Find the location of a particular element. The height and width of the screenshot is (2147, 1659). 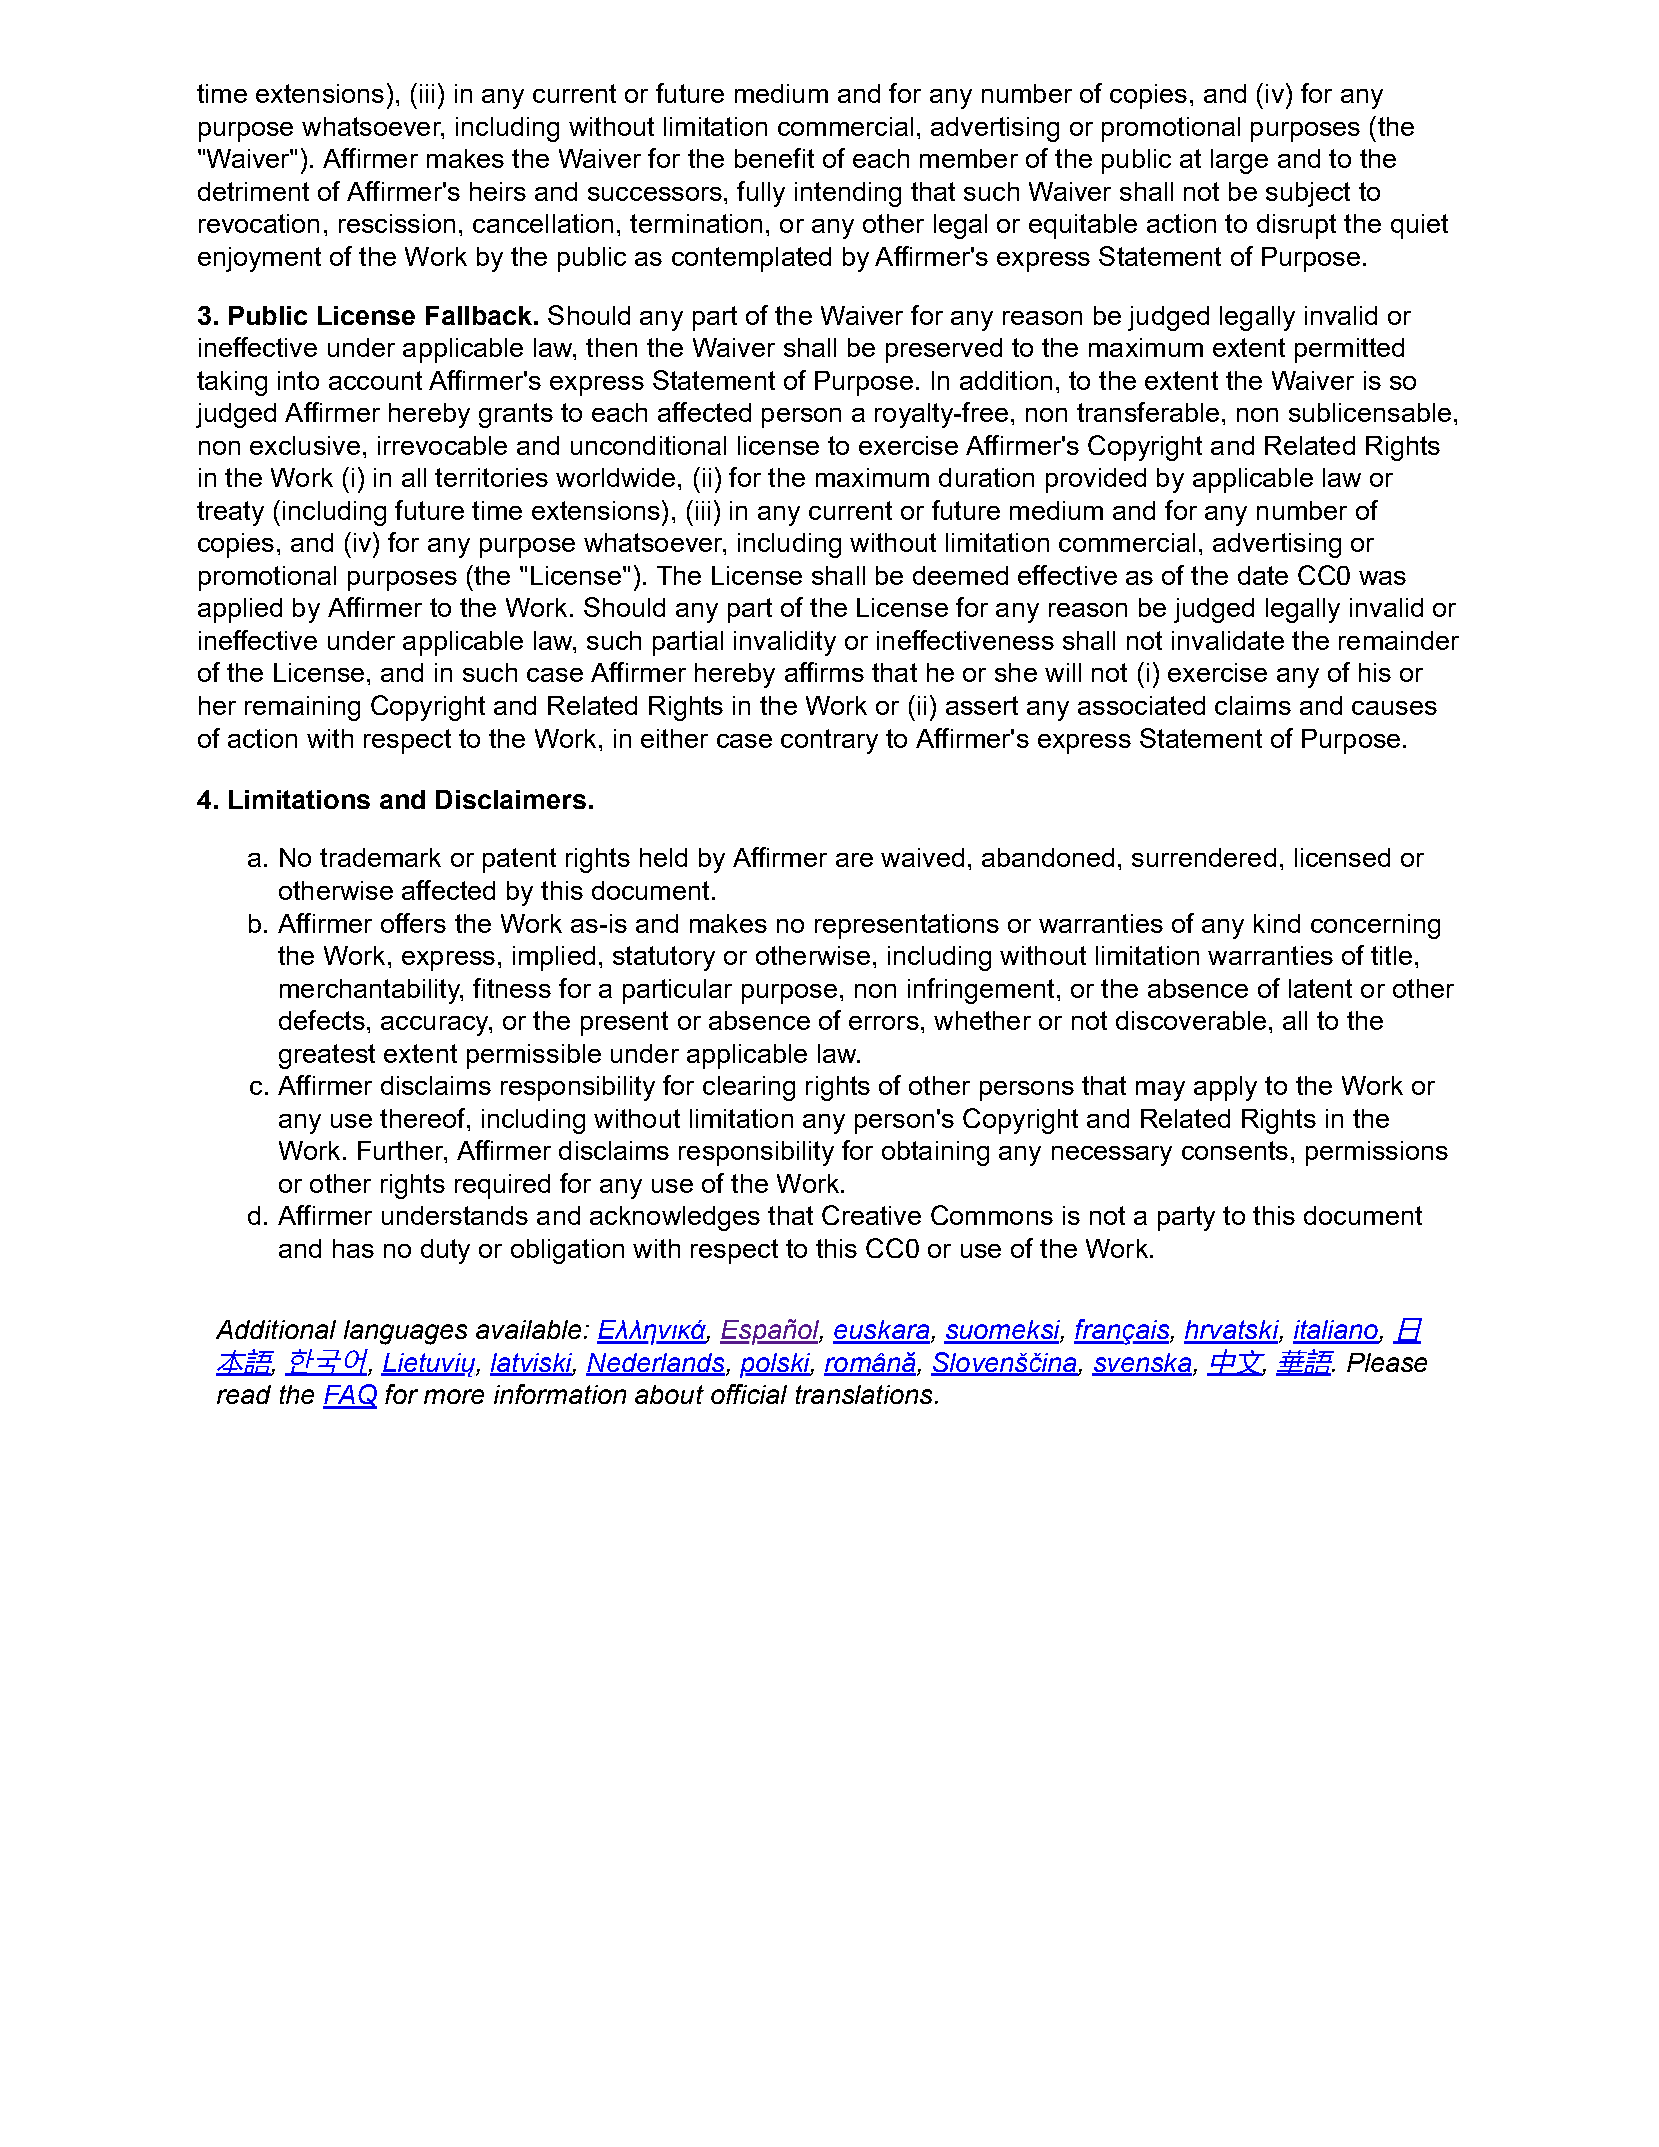

languages is located at coordinates (405, 1332).
